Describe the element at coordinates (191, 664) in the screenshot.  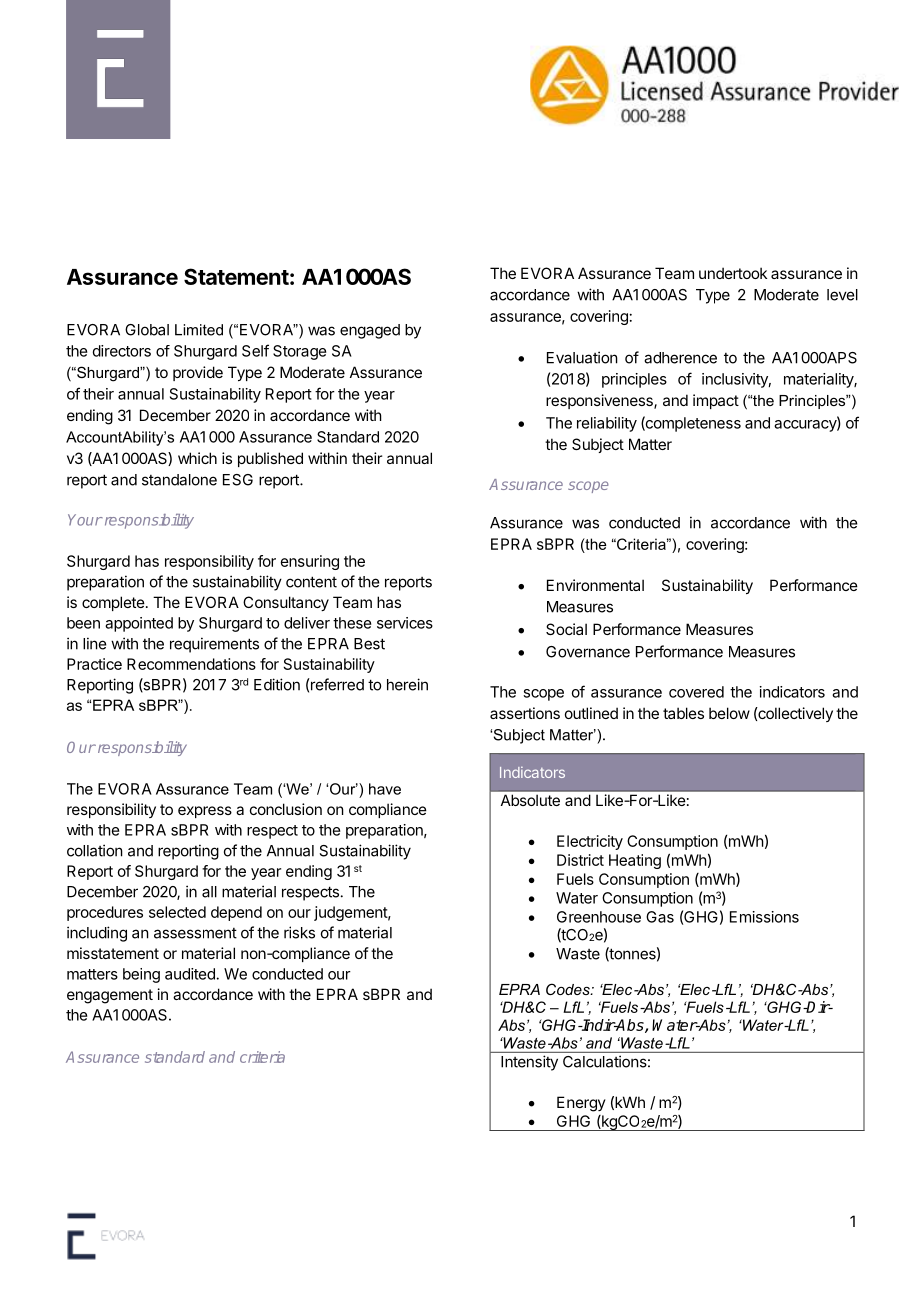
I see `Recommendations` at that location.
